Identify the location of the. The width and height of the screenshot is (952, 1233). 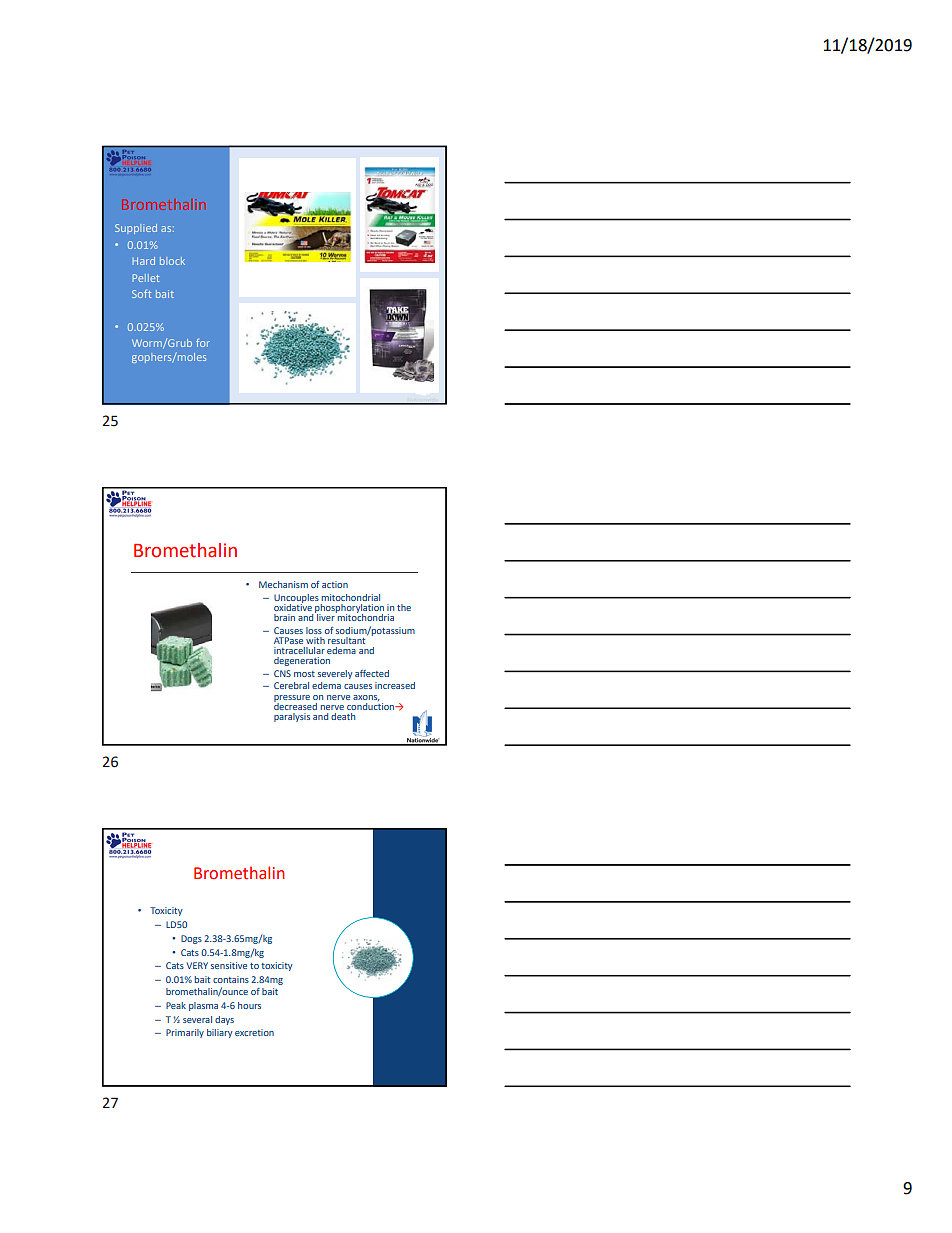
(404, 607).
